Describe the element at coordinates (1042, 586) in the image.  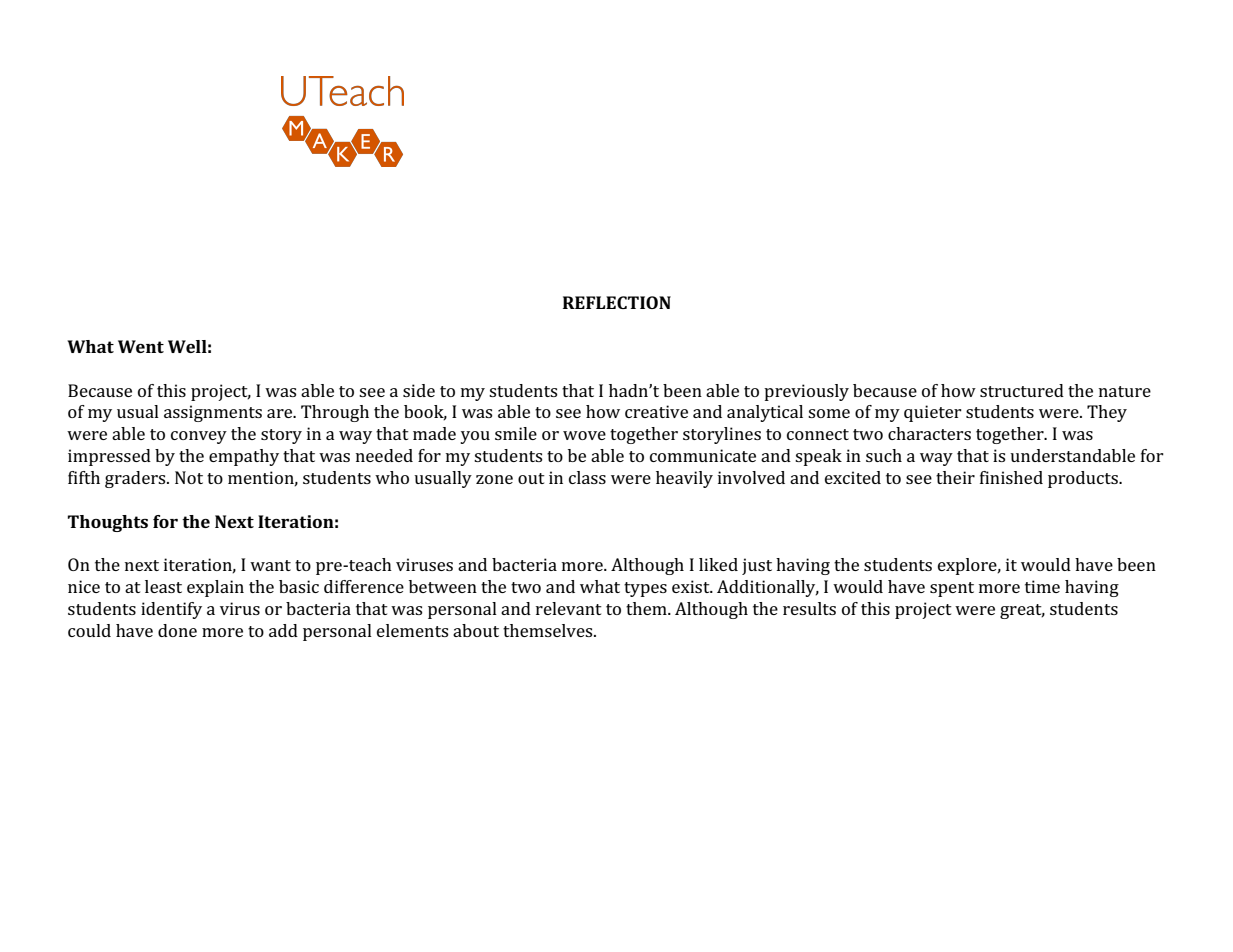
I see `time` at that location.
